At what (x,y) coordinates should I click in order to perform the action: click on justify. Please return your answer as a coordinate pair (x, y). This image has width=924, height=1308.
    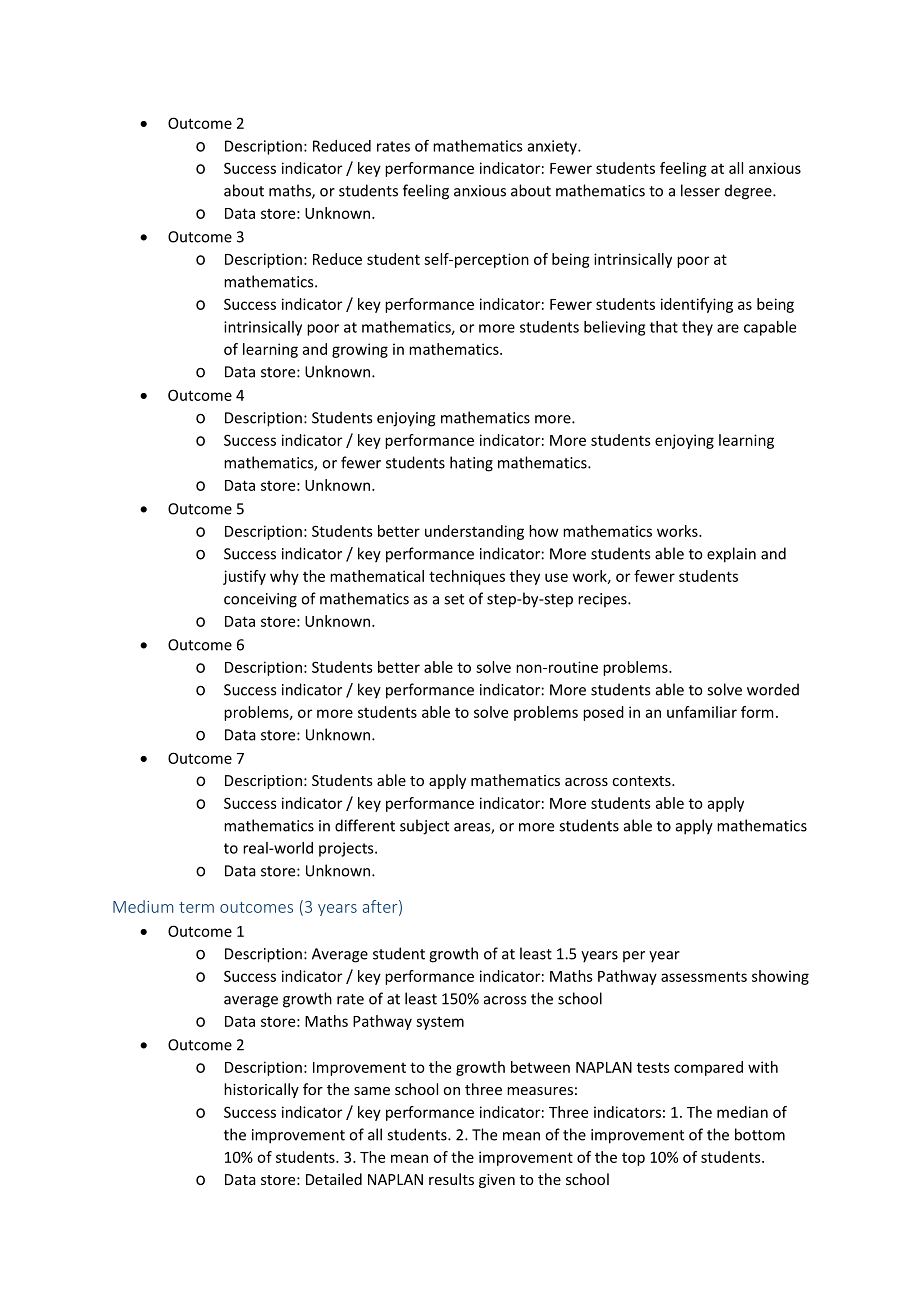
    Looking at the image, I should click on (244, 577).
